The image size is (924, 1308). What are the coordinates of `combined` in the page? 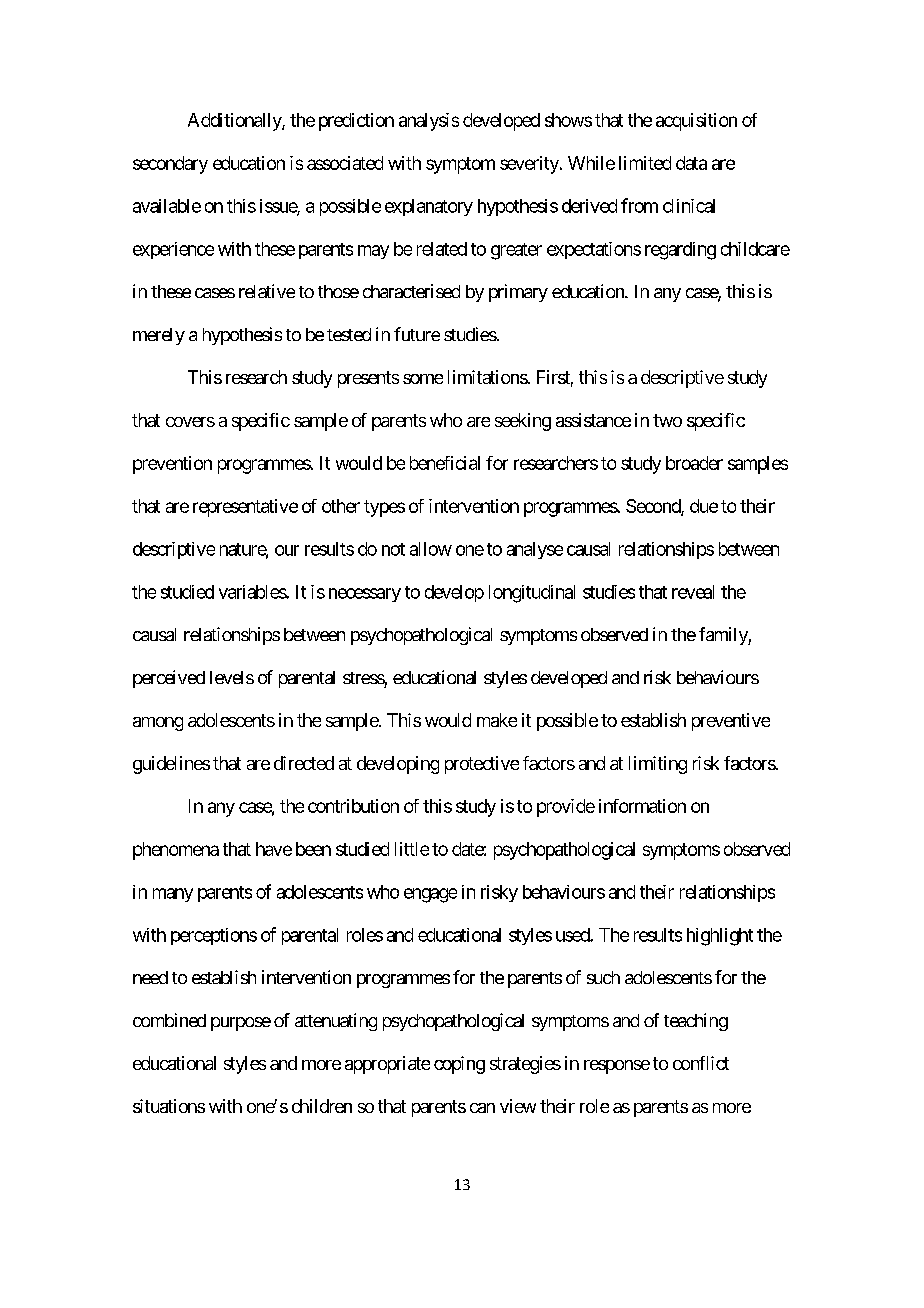 It's located at (169, 1020).
